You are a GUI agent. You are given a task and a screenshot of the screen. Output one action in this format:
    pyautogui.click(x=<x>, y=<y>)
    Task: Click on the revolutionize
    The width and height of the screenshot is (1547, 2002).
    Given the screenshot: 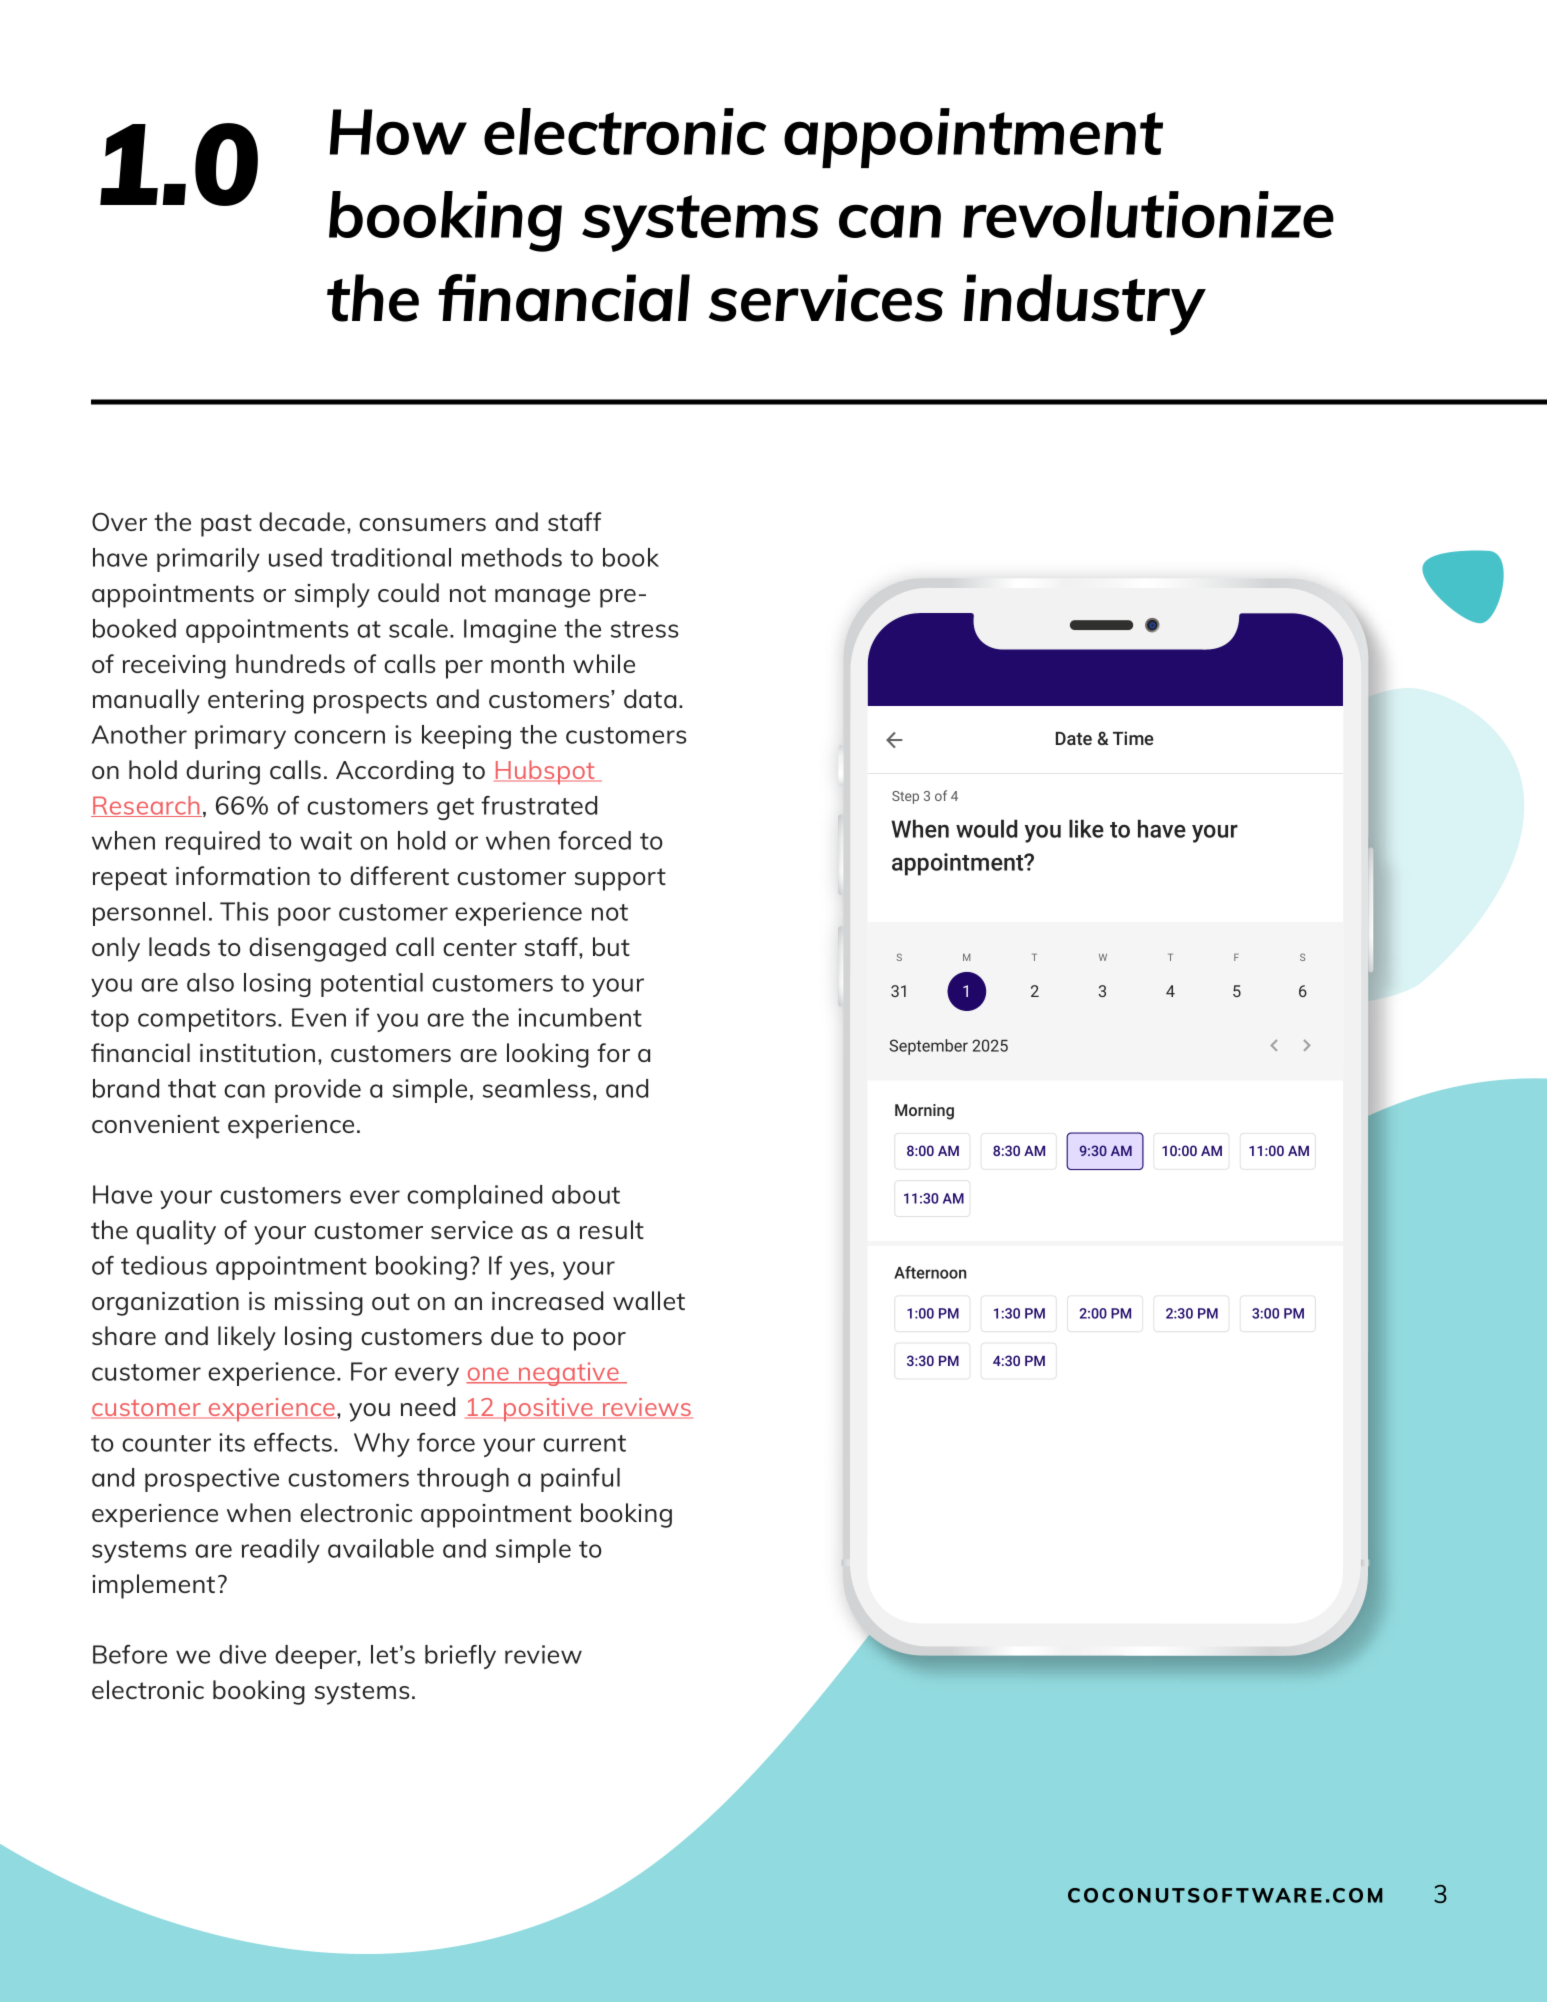 What is the action you would take?
    pyautogui.click(x=1148, y=214)
